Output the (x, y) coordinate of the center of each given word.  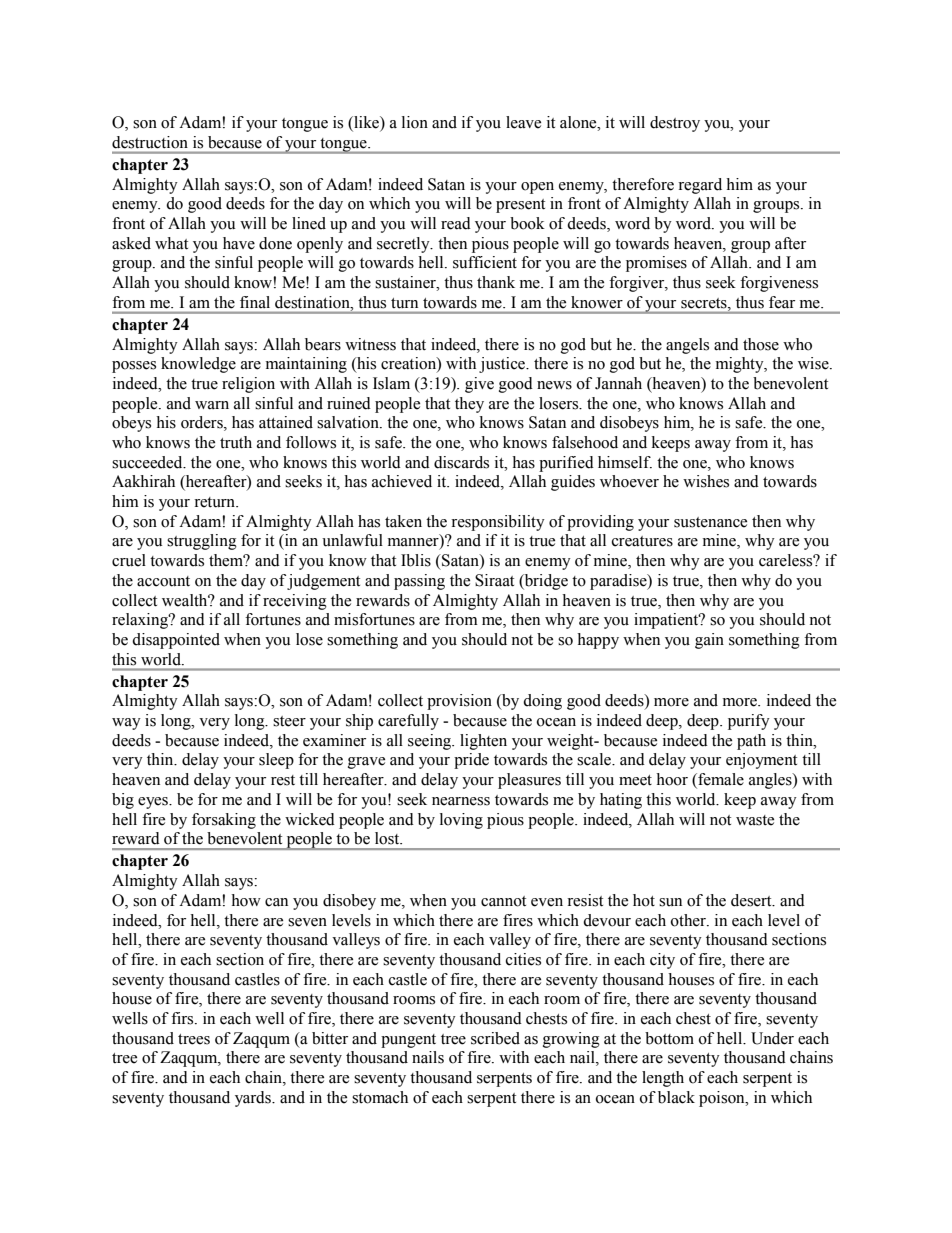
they (469, 405)
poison (723, 1099)
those (761, 344)
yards (254, 1099)
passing (419, 582)
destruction (150, 142)
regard (700, 186)
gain (709, 641)
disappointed (176, 641)
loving (461, 821)
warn (212, 405)
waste (755, 820)
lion (415, 122)
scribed (495, 1038)
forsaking (224, 821)
